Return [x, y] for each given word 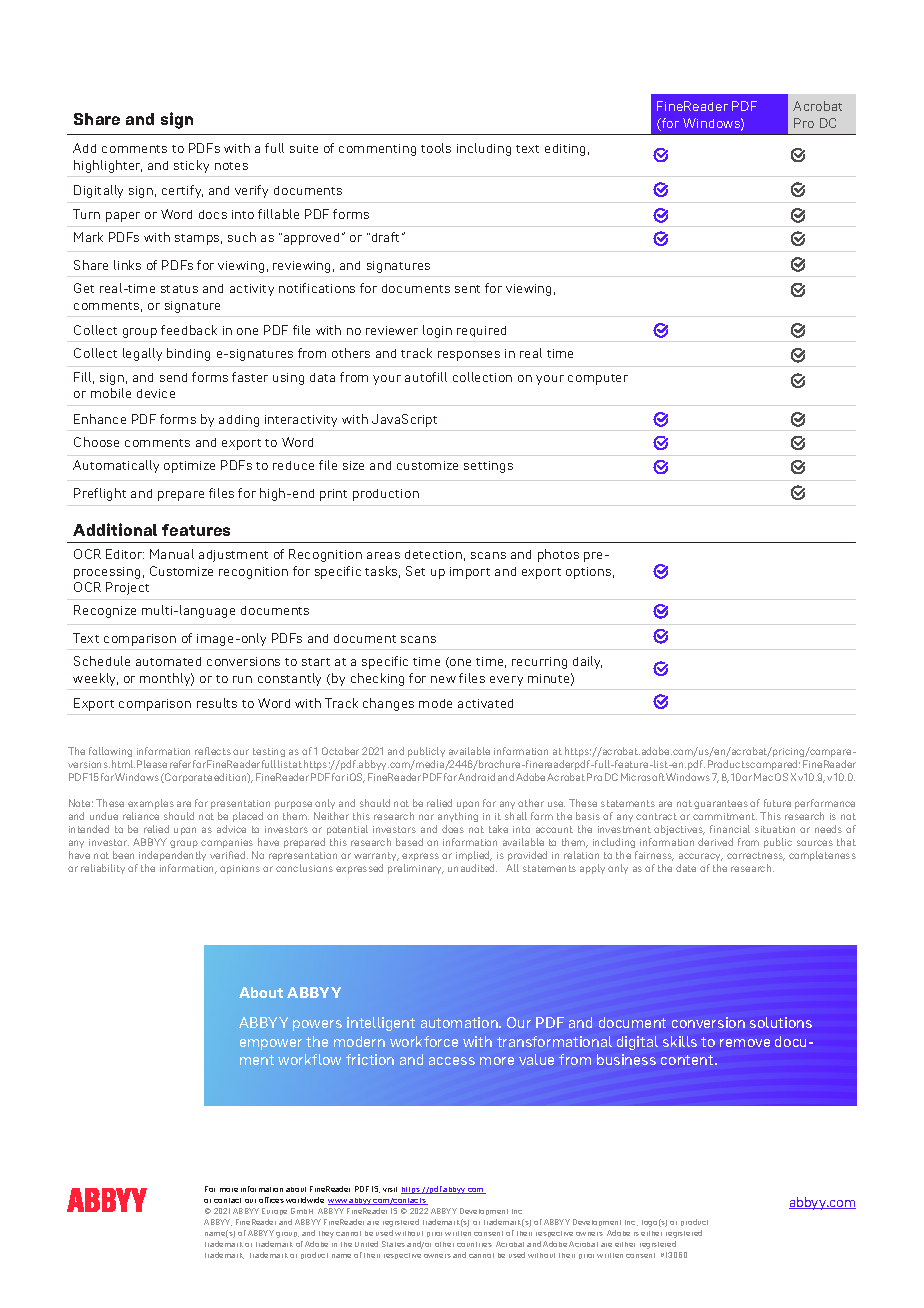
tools [436, 148]
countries [474, 1244]
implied [474, 856]
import [470, 573]
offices [271, 1200]
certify [182, 191]
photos [558, 555]
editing [565, 150]
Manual [172, 554]
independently [172, 856]
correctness [756, 856]
